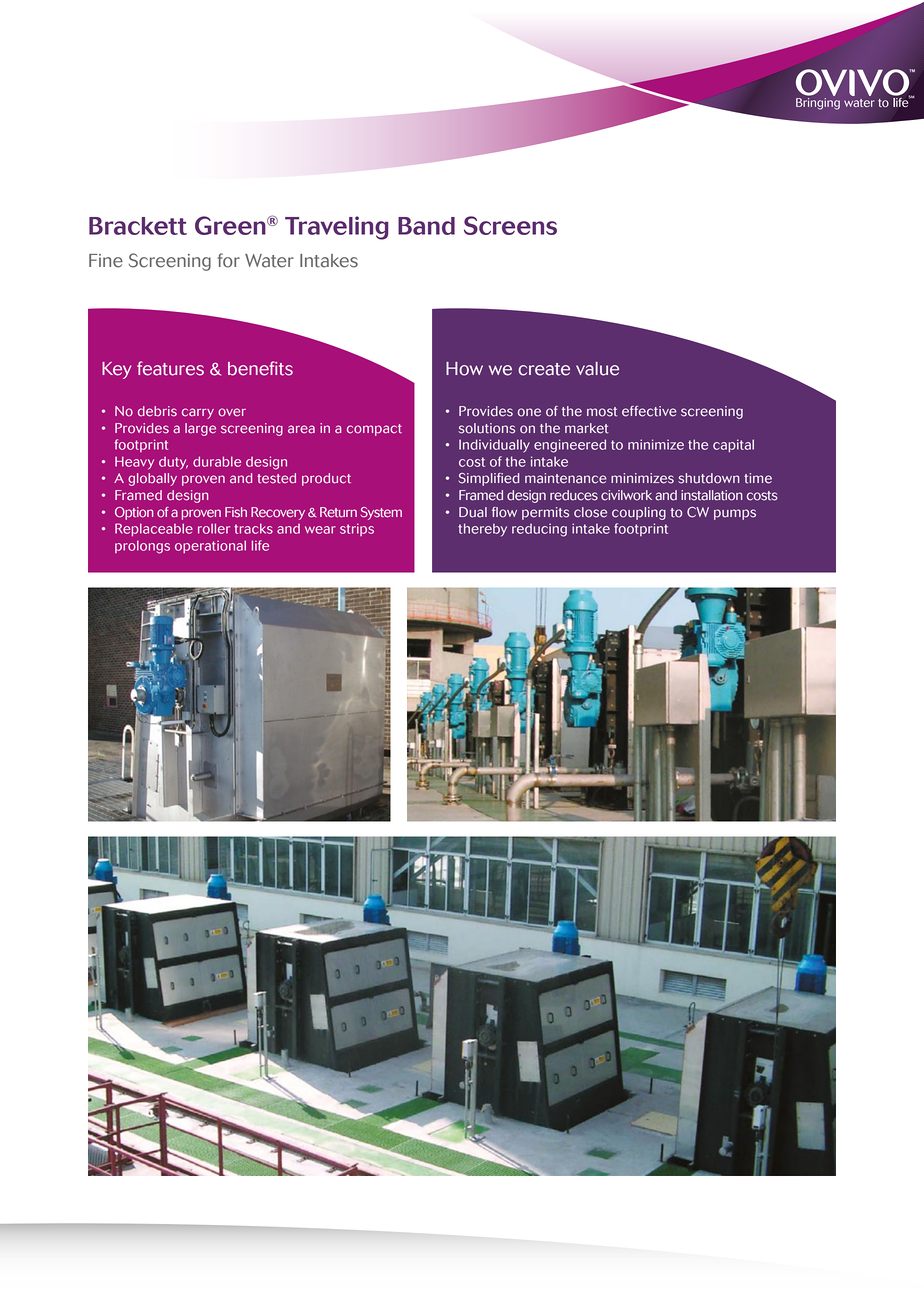 Image resolution: width=924 pixels, height=1308 pixels. What do you see at coordinates (170, 368) in the page?
I see `features` at bounding box center [170, 368].
